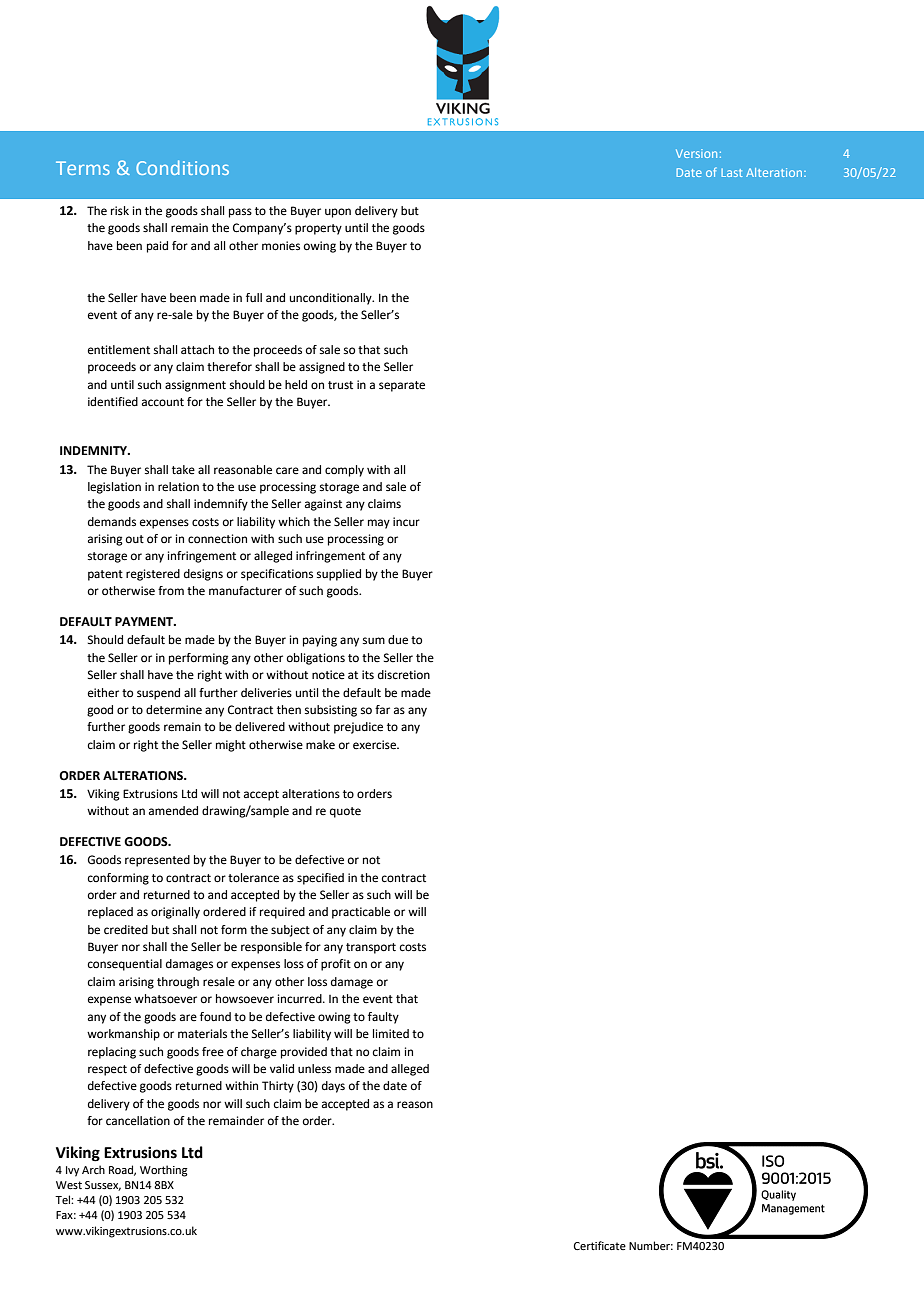 The width and height of the page is (924, 1308). What do you see at coordinates (125, 965) in the page?
I see `consequential` at bounding box center [125, 965].
